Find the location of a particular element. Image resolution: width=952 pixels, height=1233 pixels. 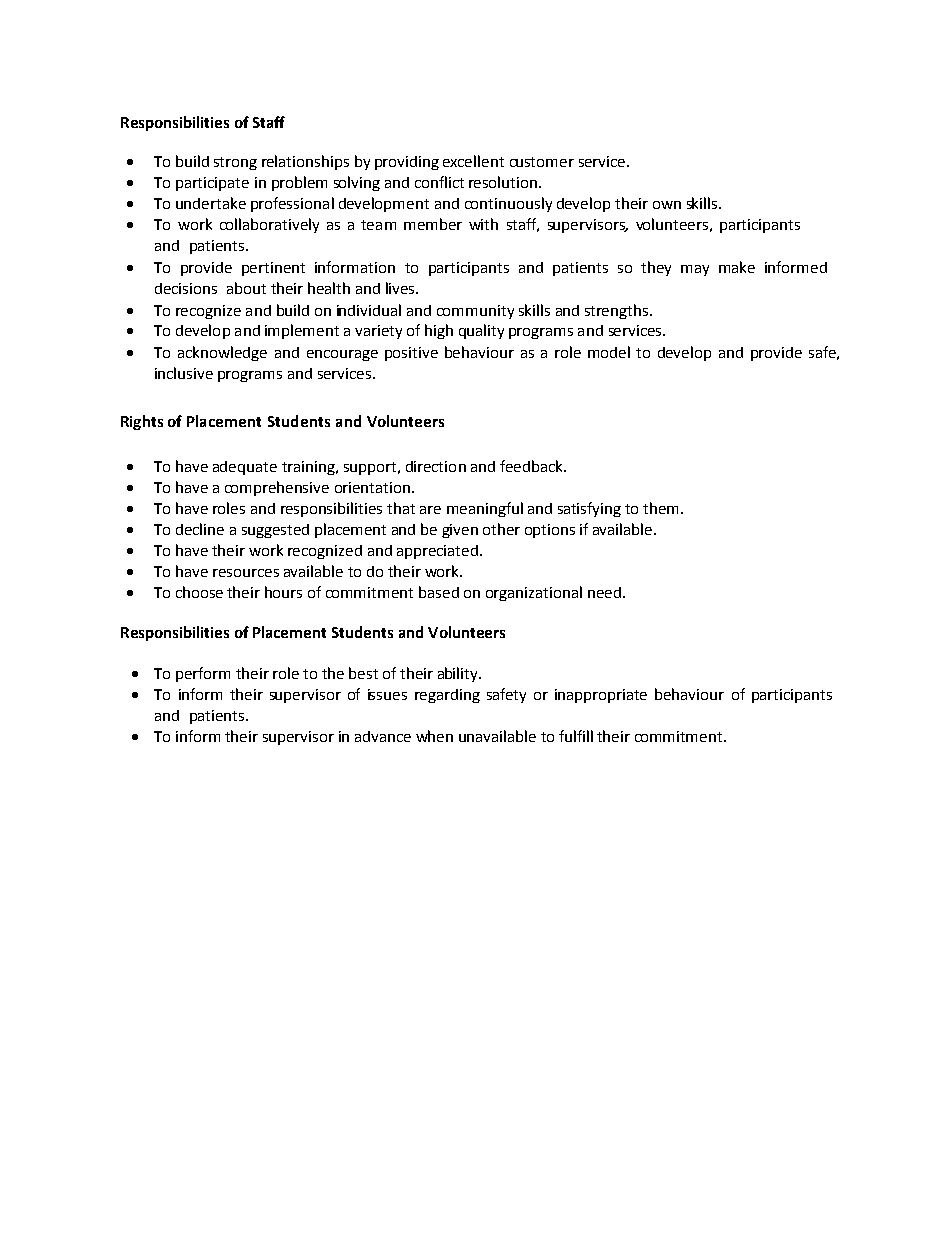

participate is located at coordinates (212, 184).
